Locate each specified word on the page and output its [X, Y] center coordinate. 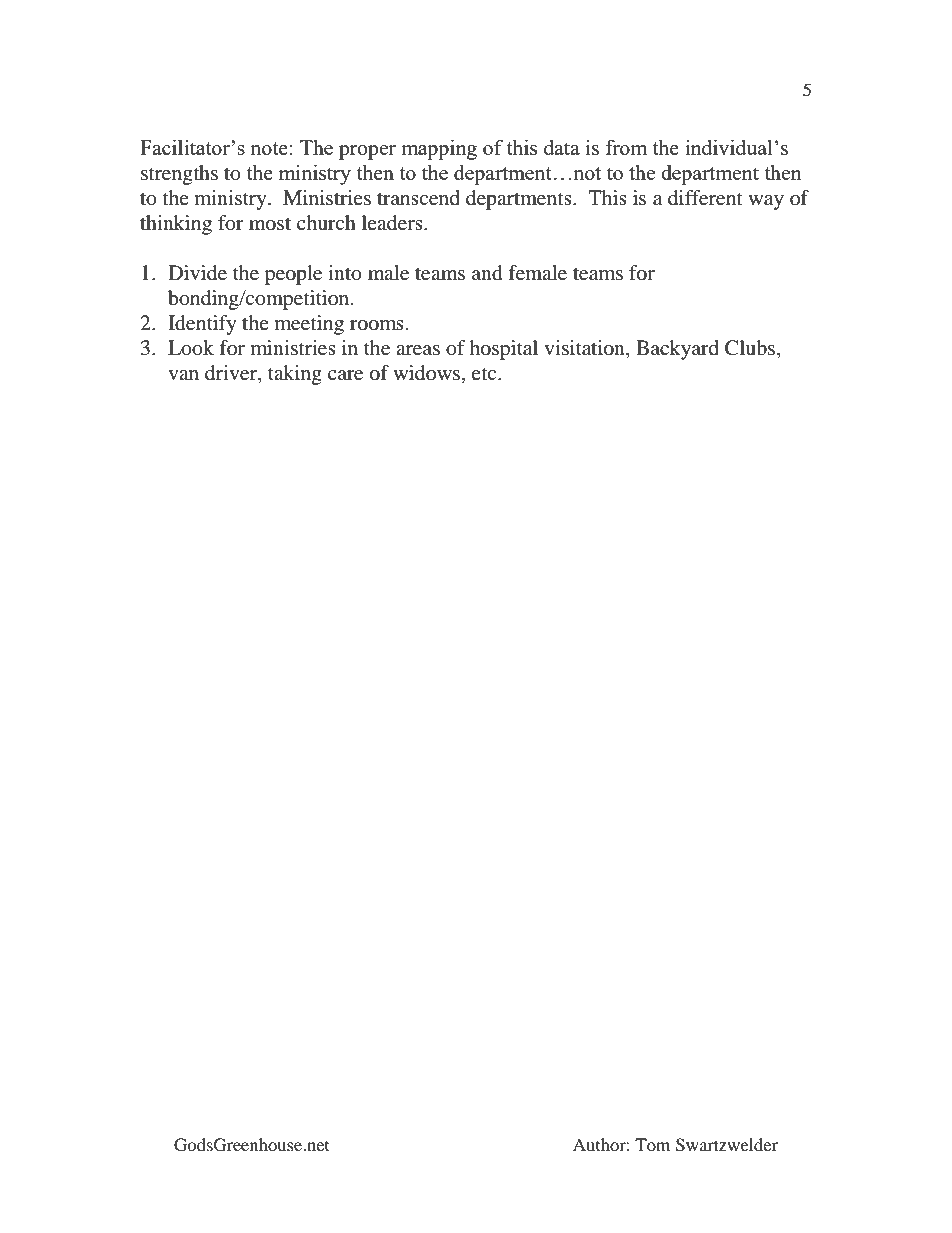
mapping [439, 149]
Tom [652, 1144]
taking [295, 375]
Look [191, 348]
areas [418, 350]
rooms [377, 325]
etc [485, 373]
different [705, 198]
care [345, 375]
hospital [503, 350]
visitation [585, 349]
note [269, 148]
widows [426, 373]
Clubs [750, 348]
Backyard [677, 350]
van [183, 375]
